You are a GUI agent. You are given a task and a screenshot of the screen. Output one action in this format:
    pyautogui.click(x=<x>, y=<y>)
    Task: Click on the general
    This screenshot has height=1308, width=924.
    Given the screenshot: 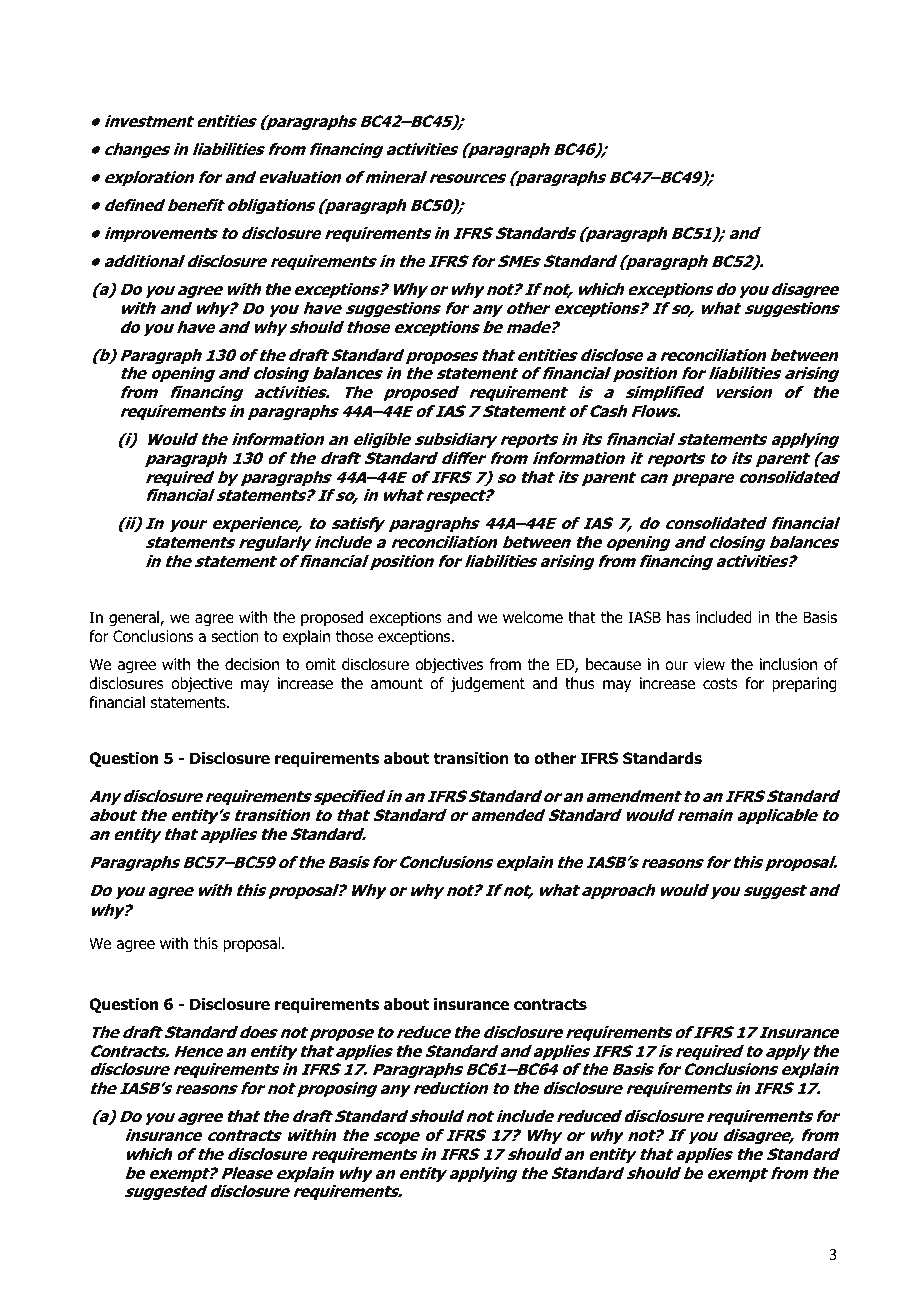 What is the action you would take?
    pyautogui.click(x=135, y=619)
